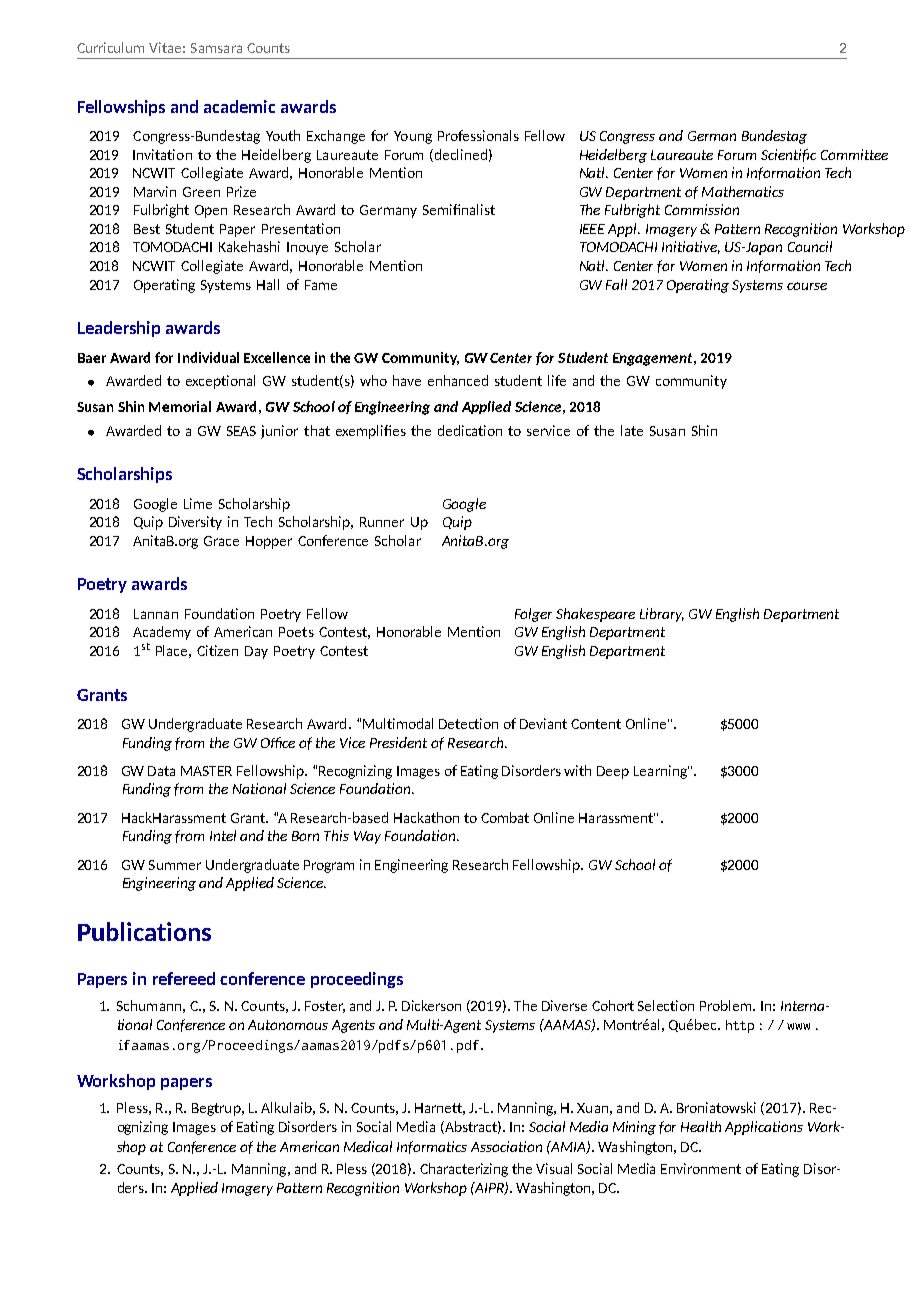 This document has width=924, height=1308. Describe the element at coordinates (505, 817) in the document. I see `Combat` at that location.
